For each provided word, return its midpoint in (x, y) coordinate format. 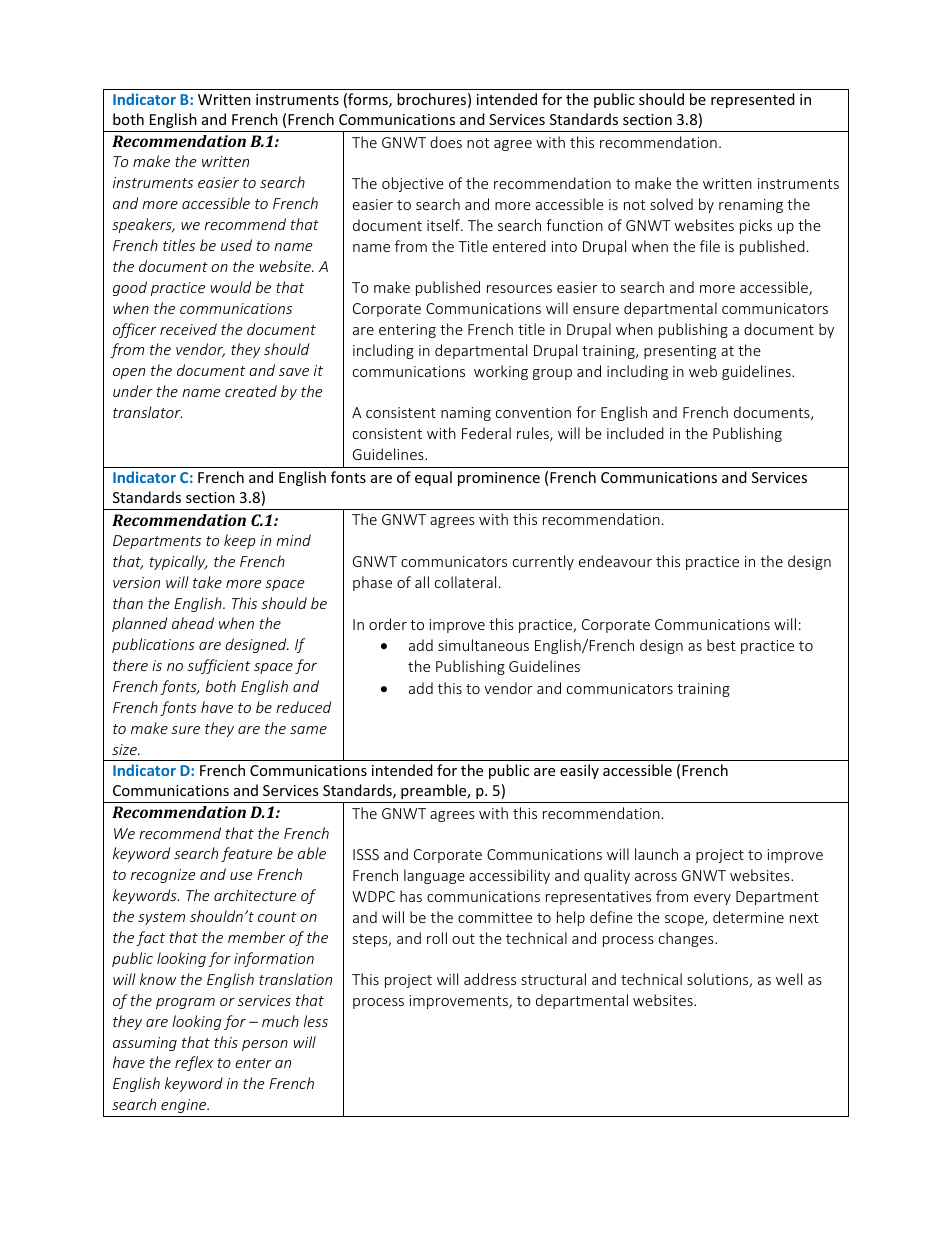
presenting (680, 352)
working (501, 372)
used (236, 245)
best (721, 645)
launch (656, 854)
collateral (465, 582)
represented (753, 100)
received (188, 329)
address (490, 979)
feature (246, 854)
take (207, 582)
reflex (194, 1063)
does (446, 142)
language (434, 876)
